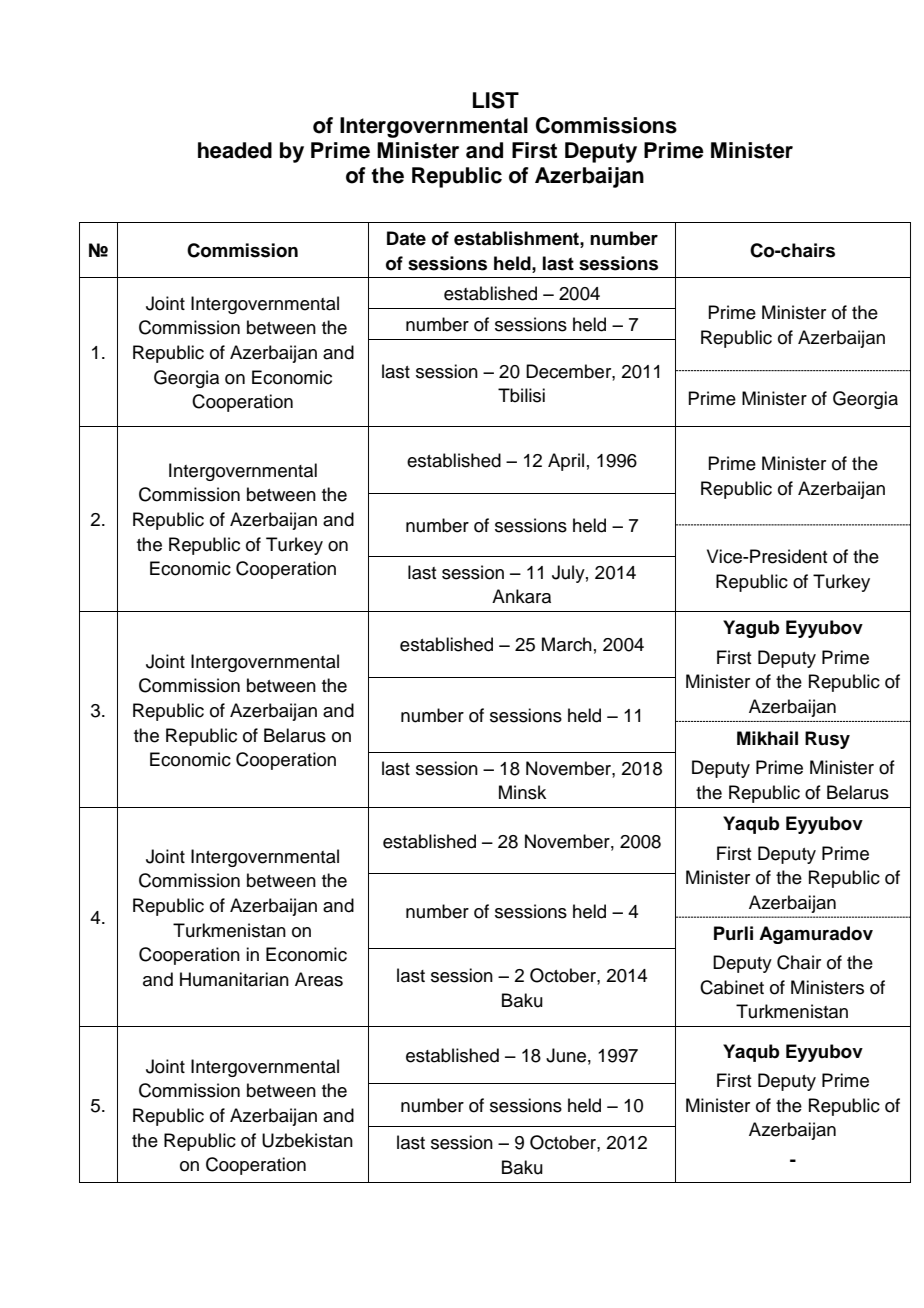 The image size is (924, 1308). What do you see at coordinates (307, 1140) in the page?
I see `Uzbekistan` at bounding box center [307, 1140].
